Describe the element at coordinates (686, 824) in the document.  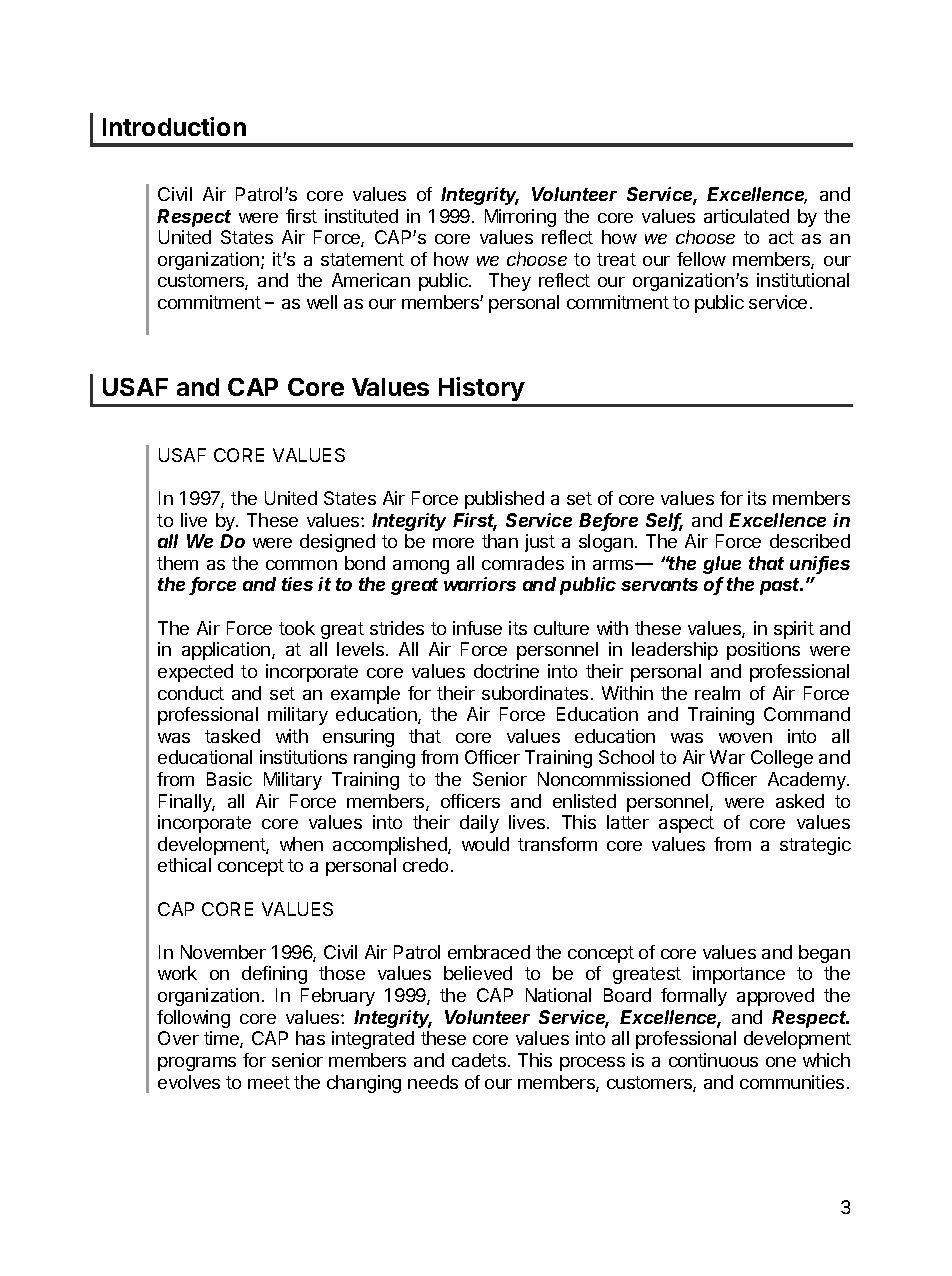
I see `aspect` at that location.
